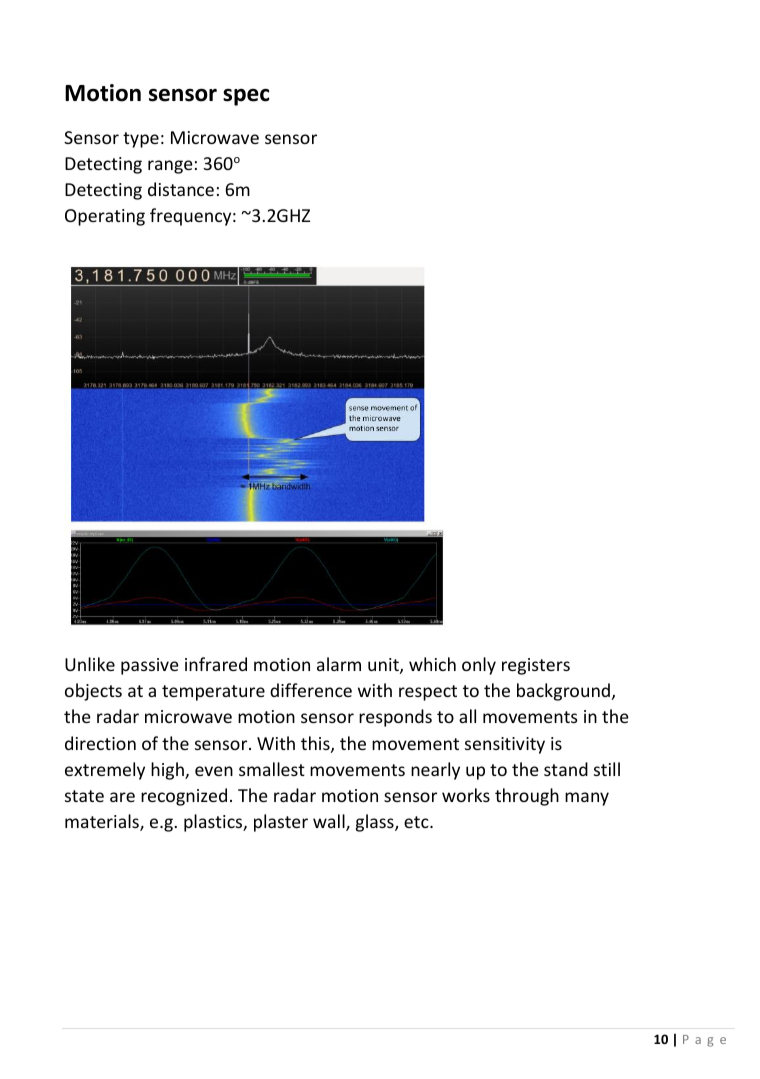 Image resolution: width=760 pixels, height=1079 pixels. What do you see at coordinates (141, 140) in the page?
I see `type` at bounding box center [141, 140].
